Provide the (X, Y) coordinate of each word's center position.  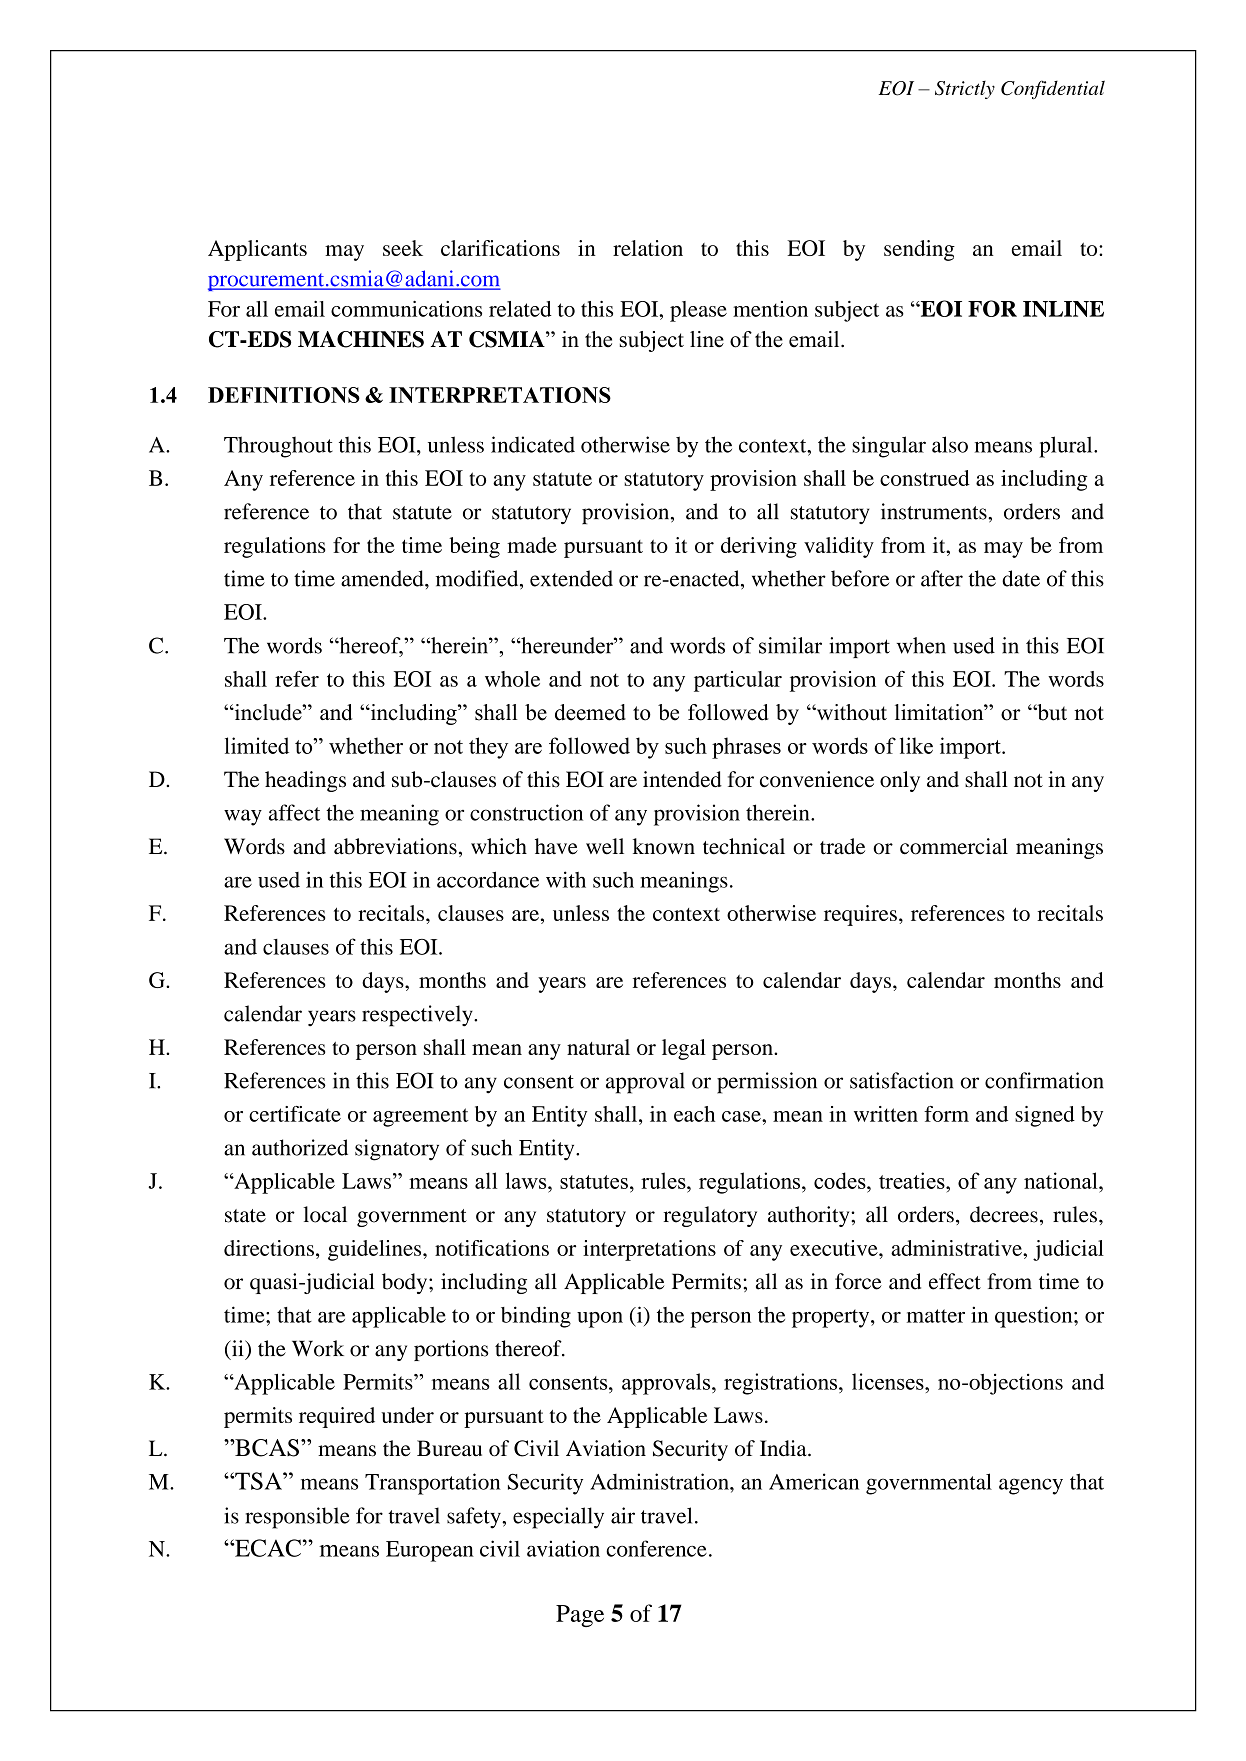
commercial (954, 846)
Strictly (965, 90)
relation (648, 248)
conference (656, 1548)
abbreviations (395, 846)
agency (1031, 1486)
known (664, 846)
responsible (297, 1518)
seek (403, 248)
